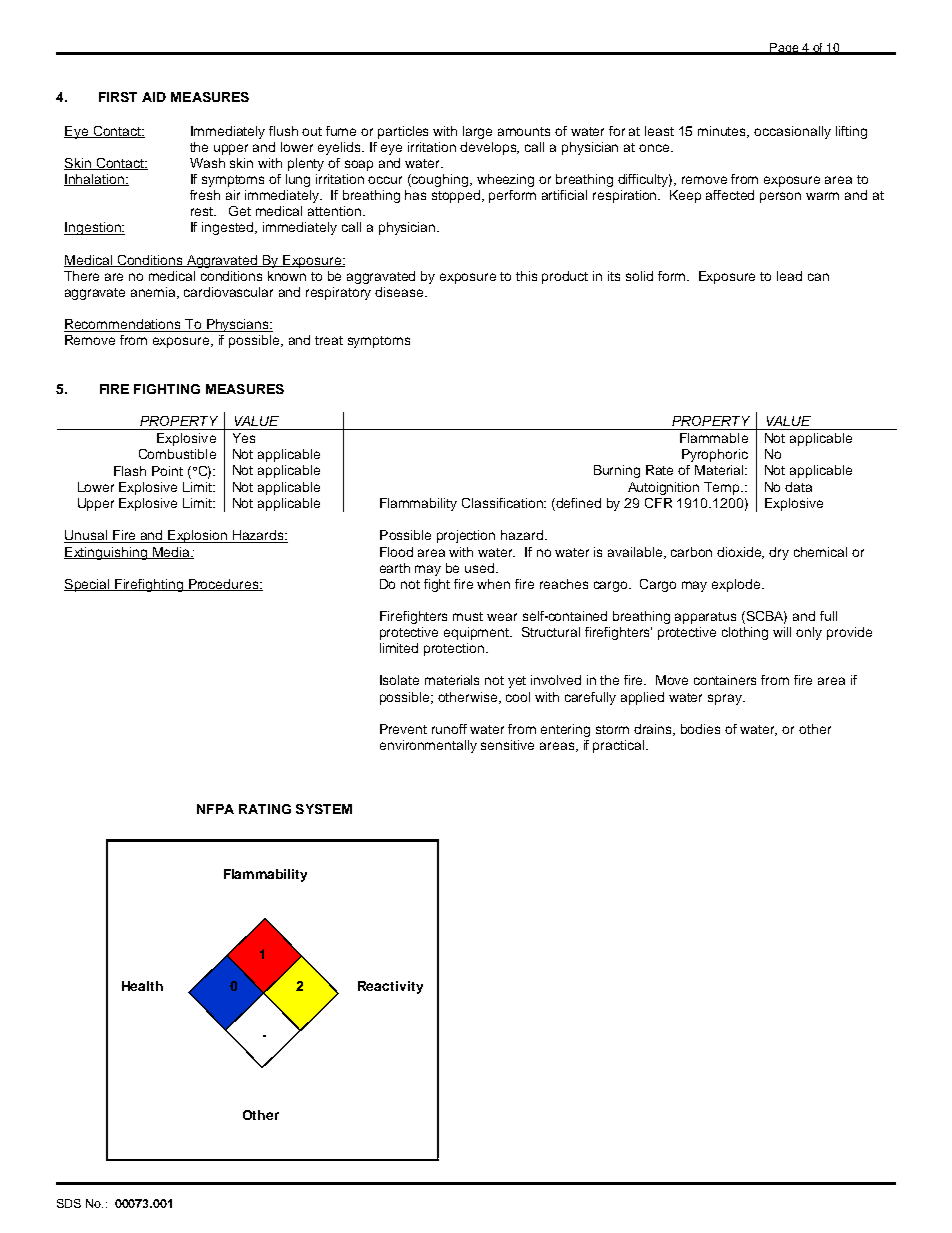 This screenshot has height=1233, width=952. What do you see at coordinates (390, 987) in the screenshot?
I see `Reactivity` at bounding box center [390, 987].
